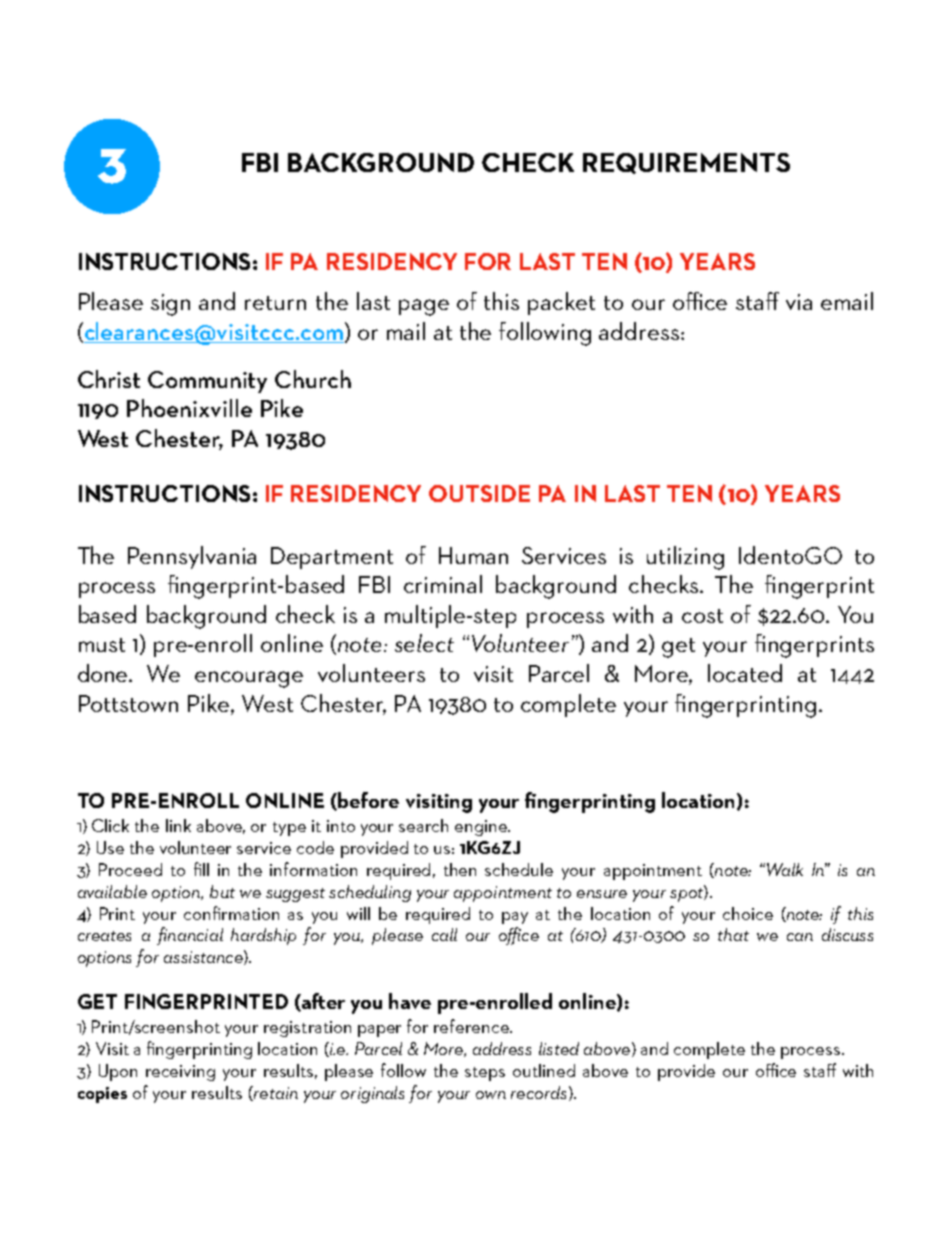  What do you see at coordinates (559, 1048) in the screenshot?
I see `listed` at bounding box center [559, 1048].
